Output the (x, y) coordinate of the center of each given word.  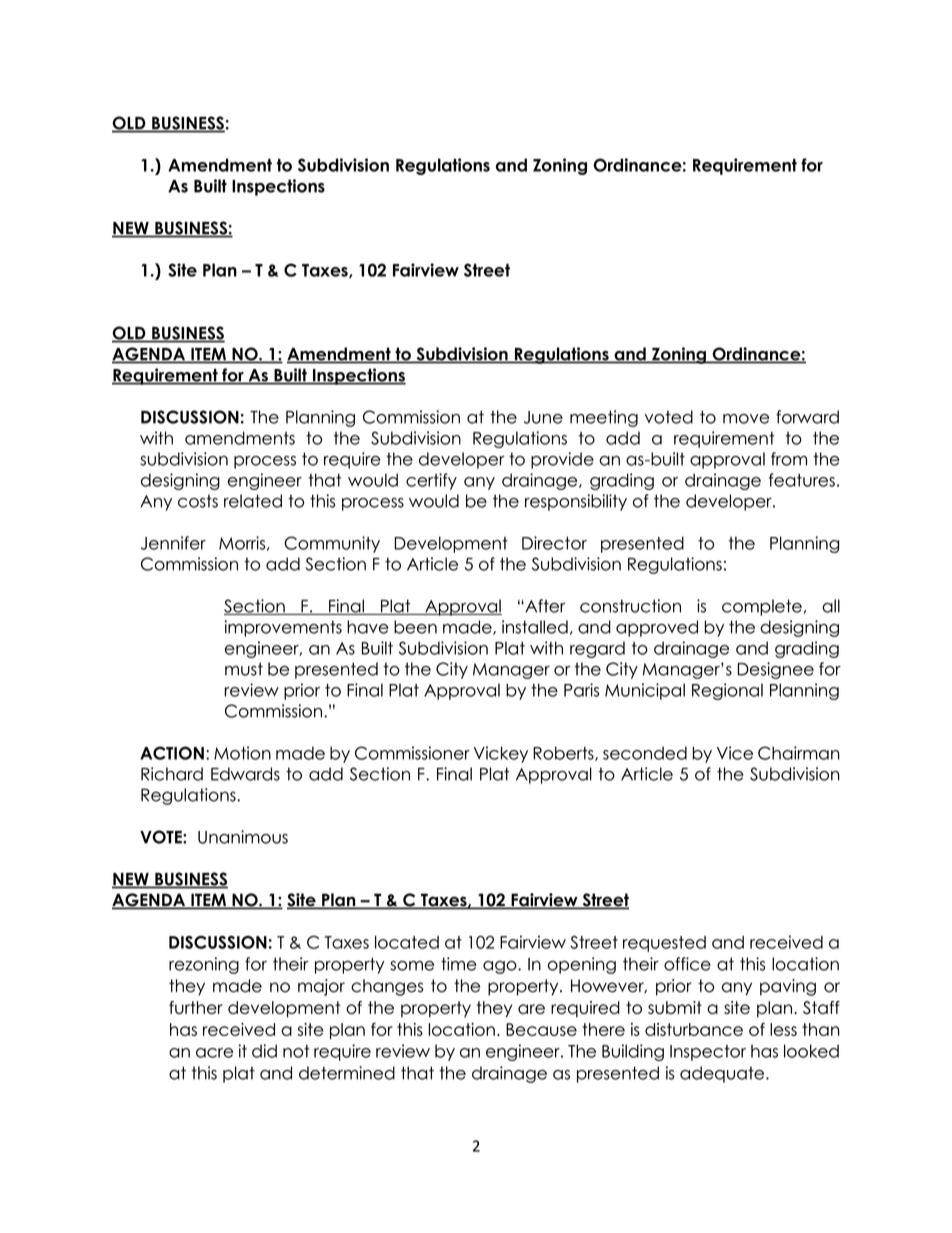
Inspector (708, 1053)
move (746, 419)
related (253, 501)
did (264, 1051)
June (543, 417)
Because (541, 1029)
